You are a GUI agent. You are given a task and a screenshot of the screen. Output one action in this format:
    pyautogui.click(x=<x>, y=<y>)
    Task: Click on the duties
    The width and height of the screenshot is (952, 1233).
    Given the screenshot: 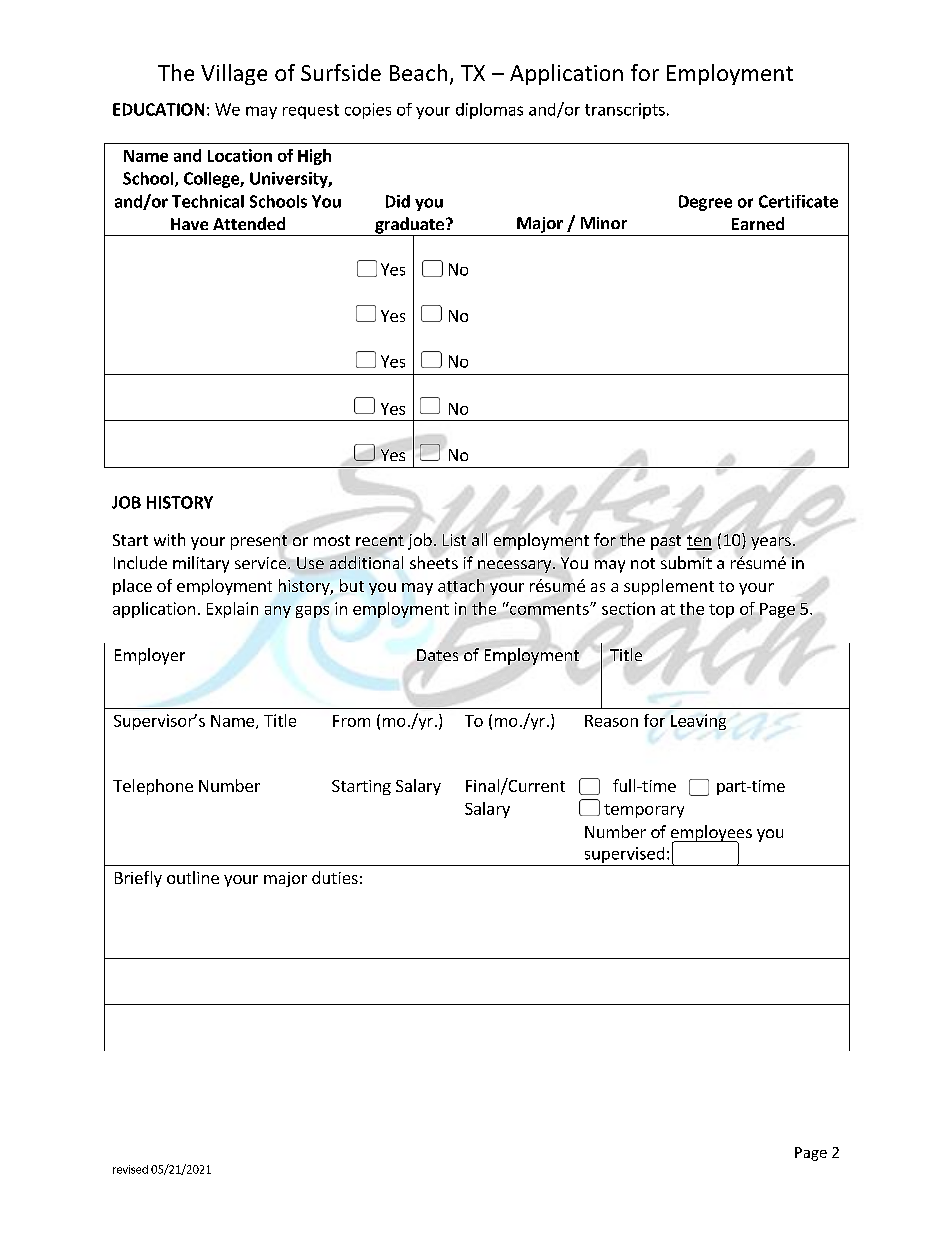 What is the action you would take?
    pyautogui.click(x=335, y=877)
